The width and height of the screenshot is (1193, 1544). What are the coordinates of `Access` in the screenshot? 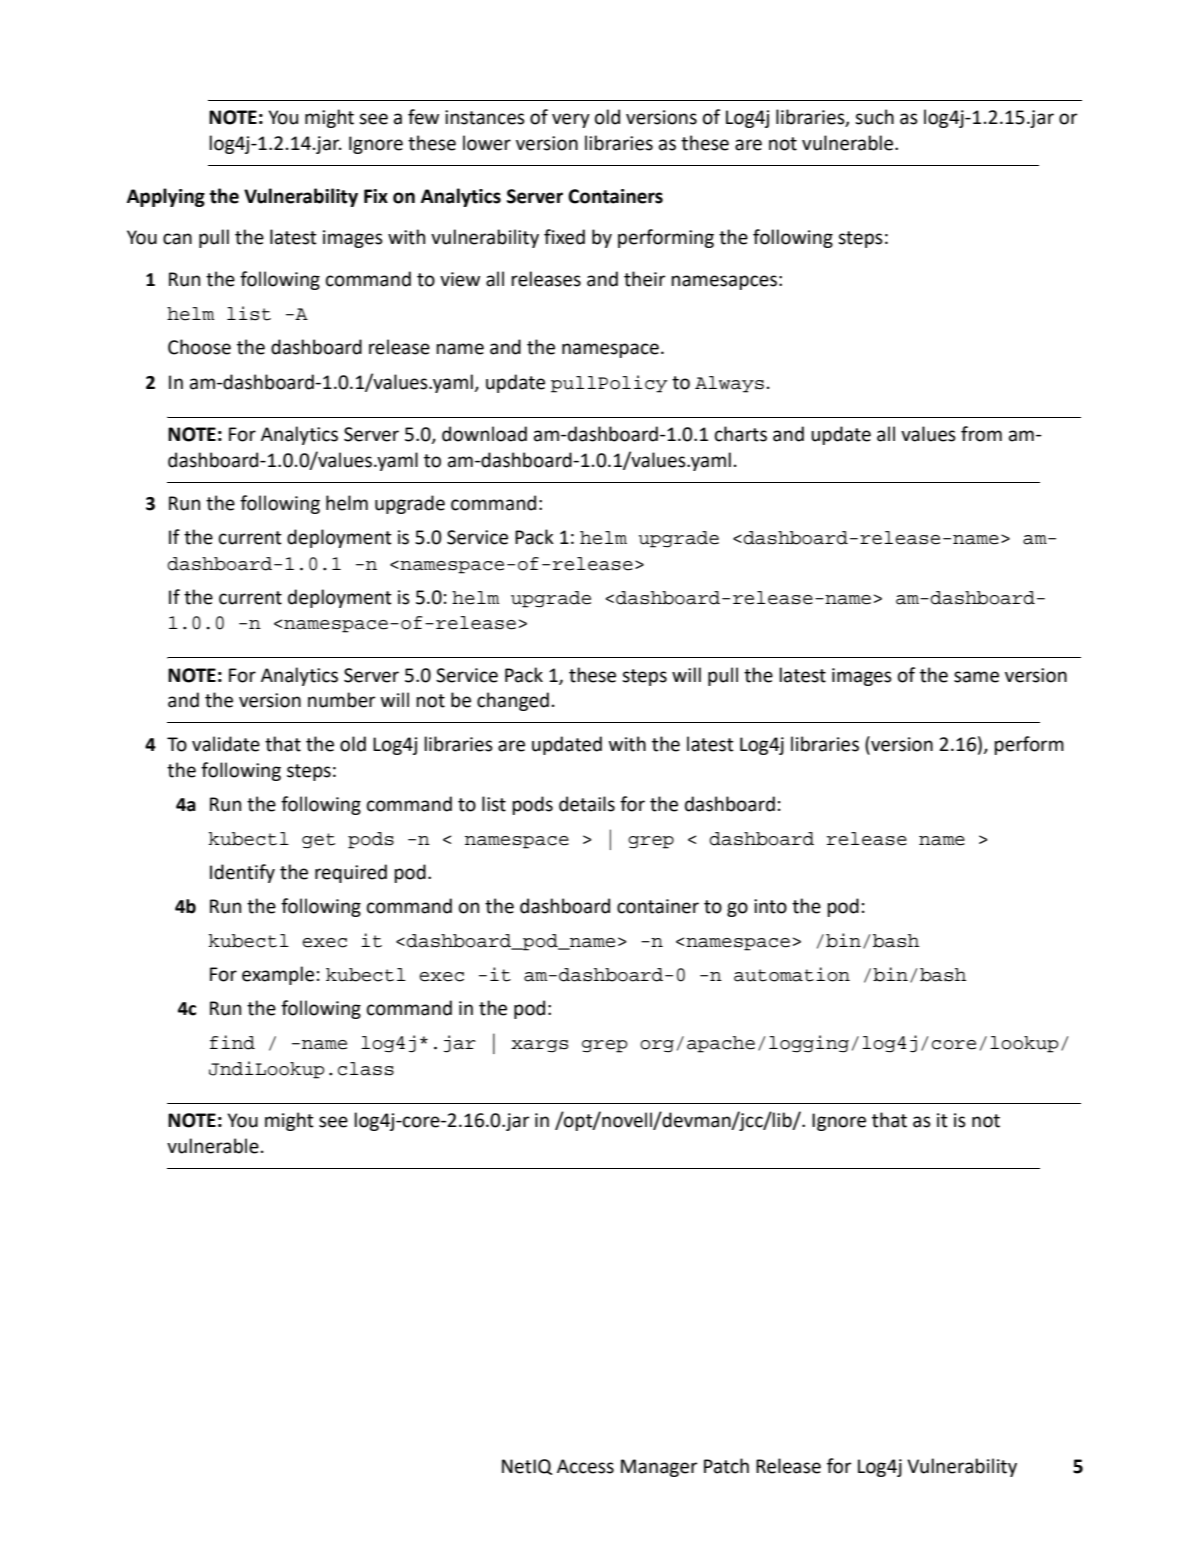 It's located at (585, 1466).
